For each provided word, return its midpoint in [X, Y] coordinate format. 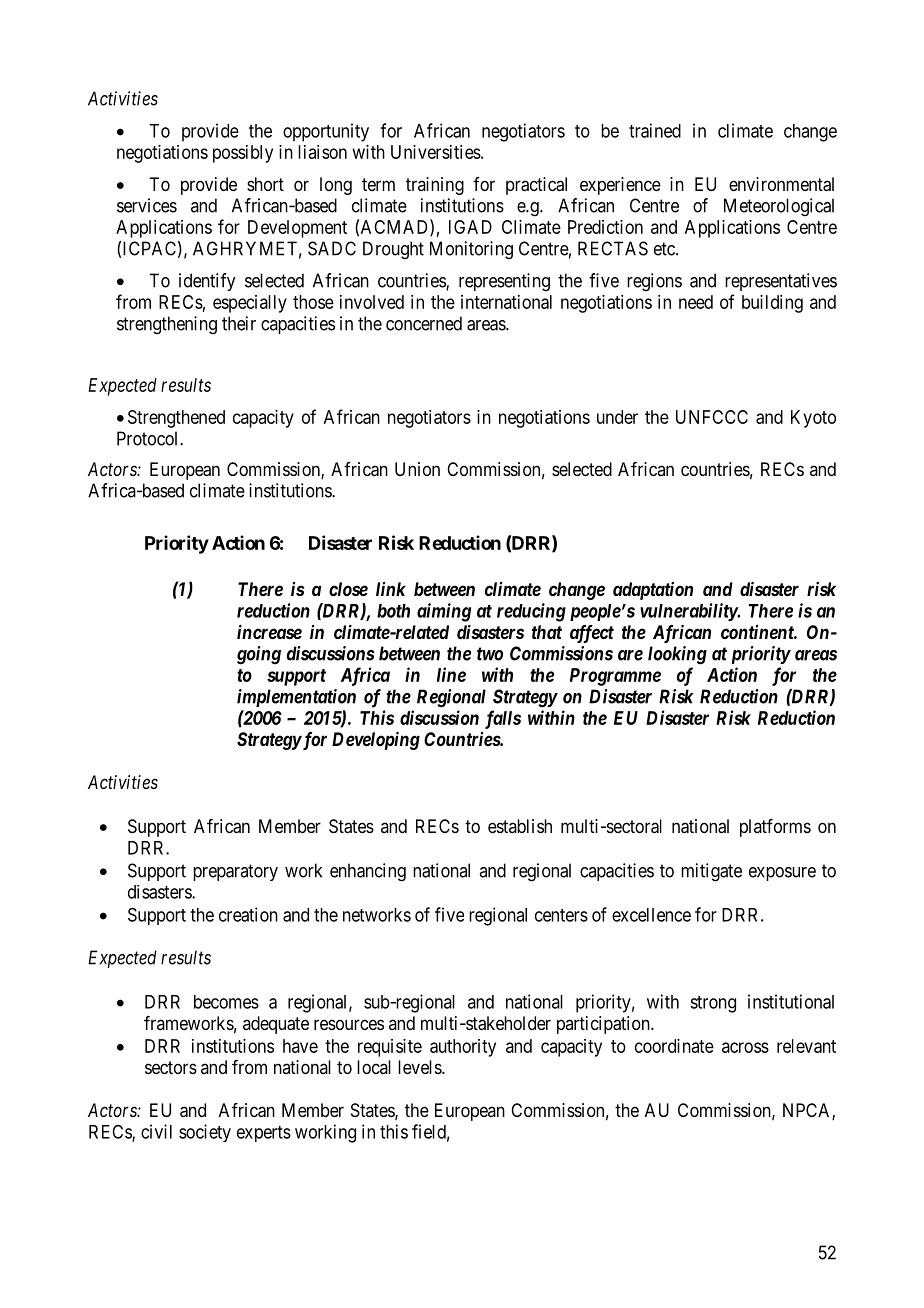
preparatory [235, 872]
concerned [424, 323]
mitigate [711, 872]
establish [520, 826]
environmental [781, 184]
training [435, 186]
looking [677, 655]
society [205, 1133]
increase [269, 631]
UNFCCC [712, 417]
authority [463, 1048]
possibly [243, 154]
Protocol [149, 438]
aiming [444, 612]
